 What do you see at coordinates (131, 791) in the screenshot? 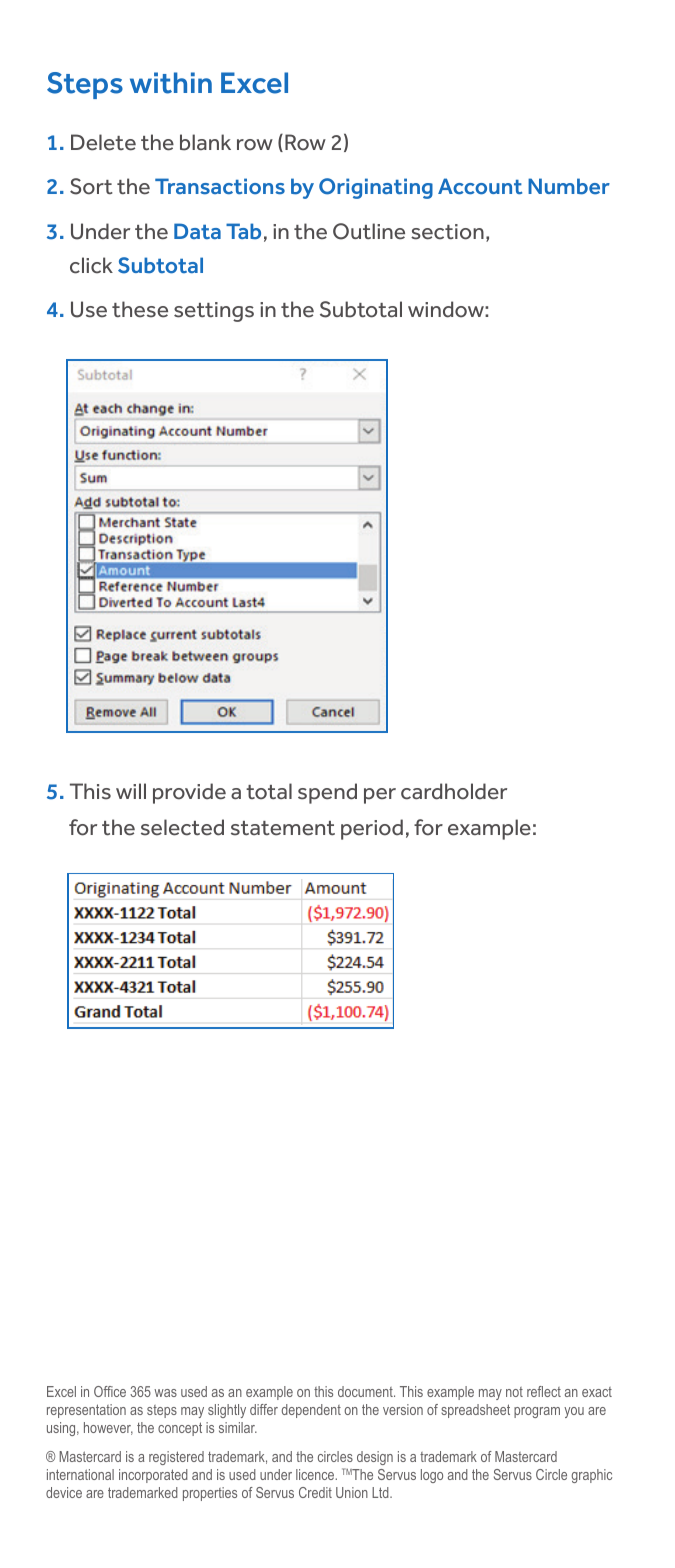
I see `will` at bounding box center [131, 791].
